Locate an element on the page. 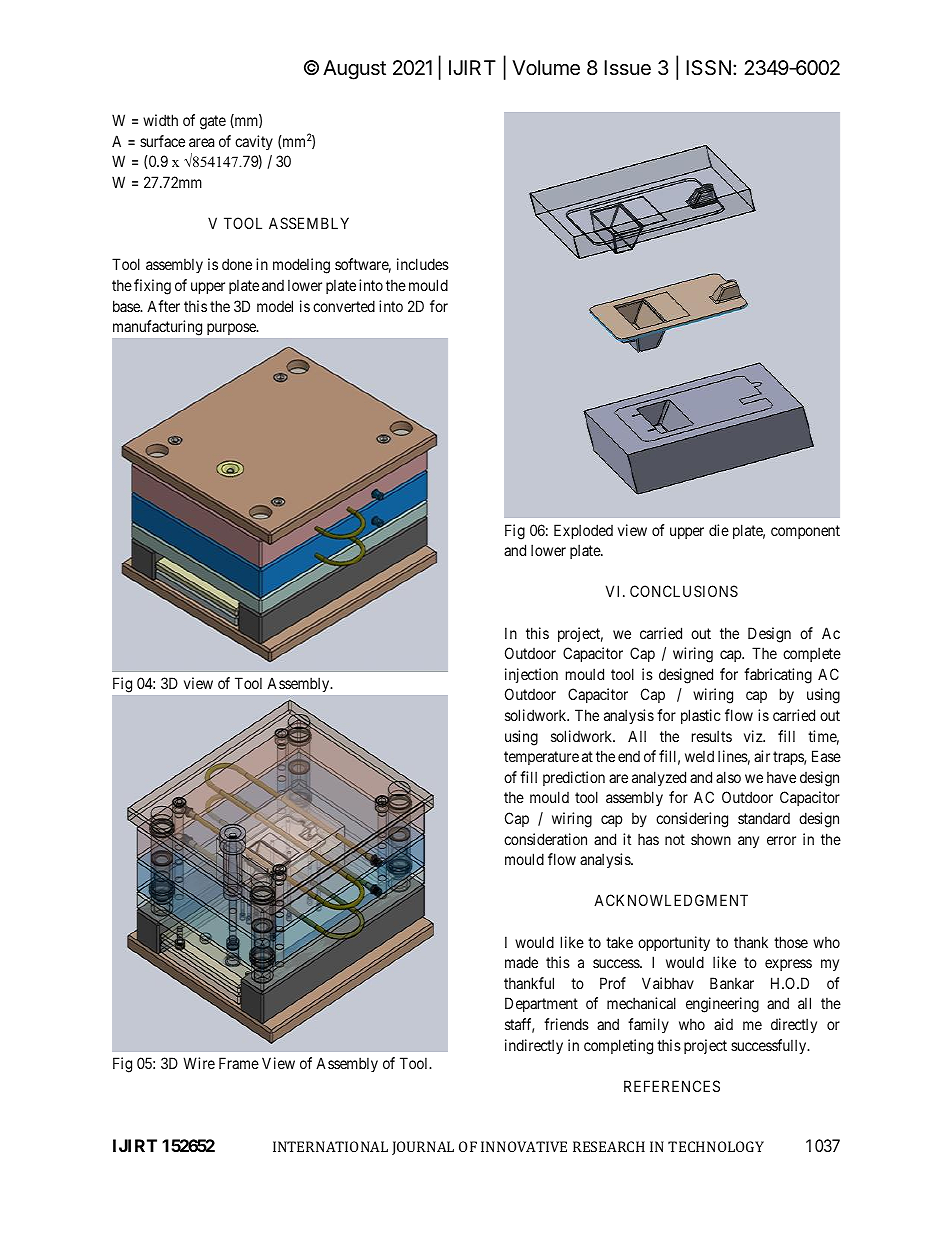 The width and height of the image is (952, 1233). gate is located at coordinates (213, 122).
